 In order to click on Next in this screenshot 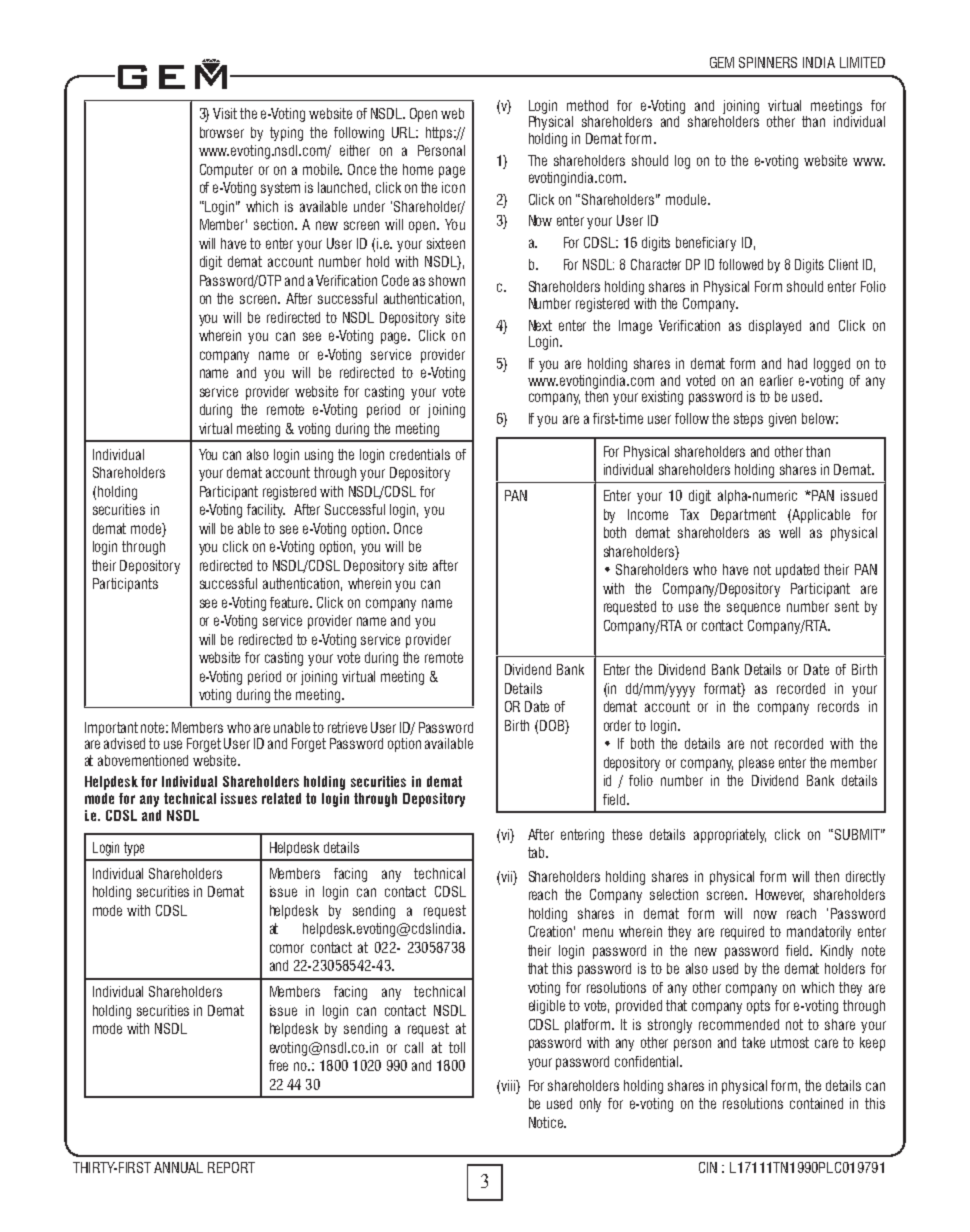, I will do `click(540, 325)`.
